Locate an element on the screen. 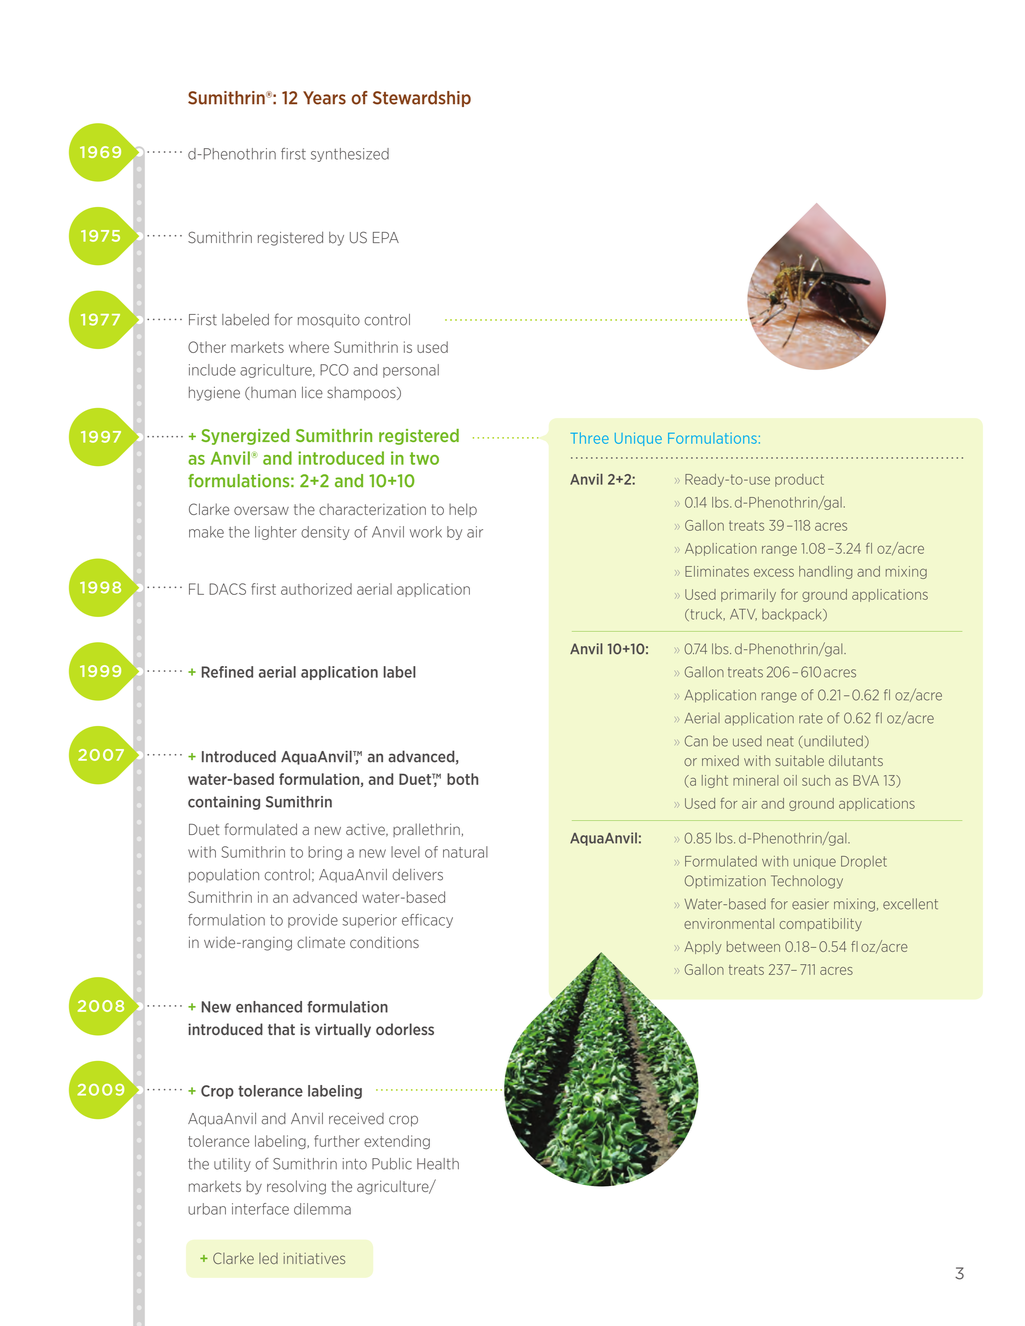  efficacy is located at coordinates (427, 921).
